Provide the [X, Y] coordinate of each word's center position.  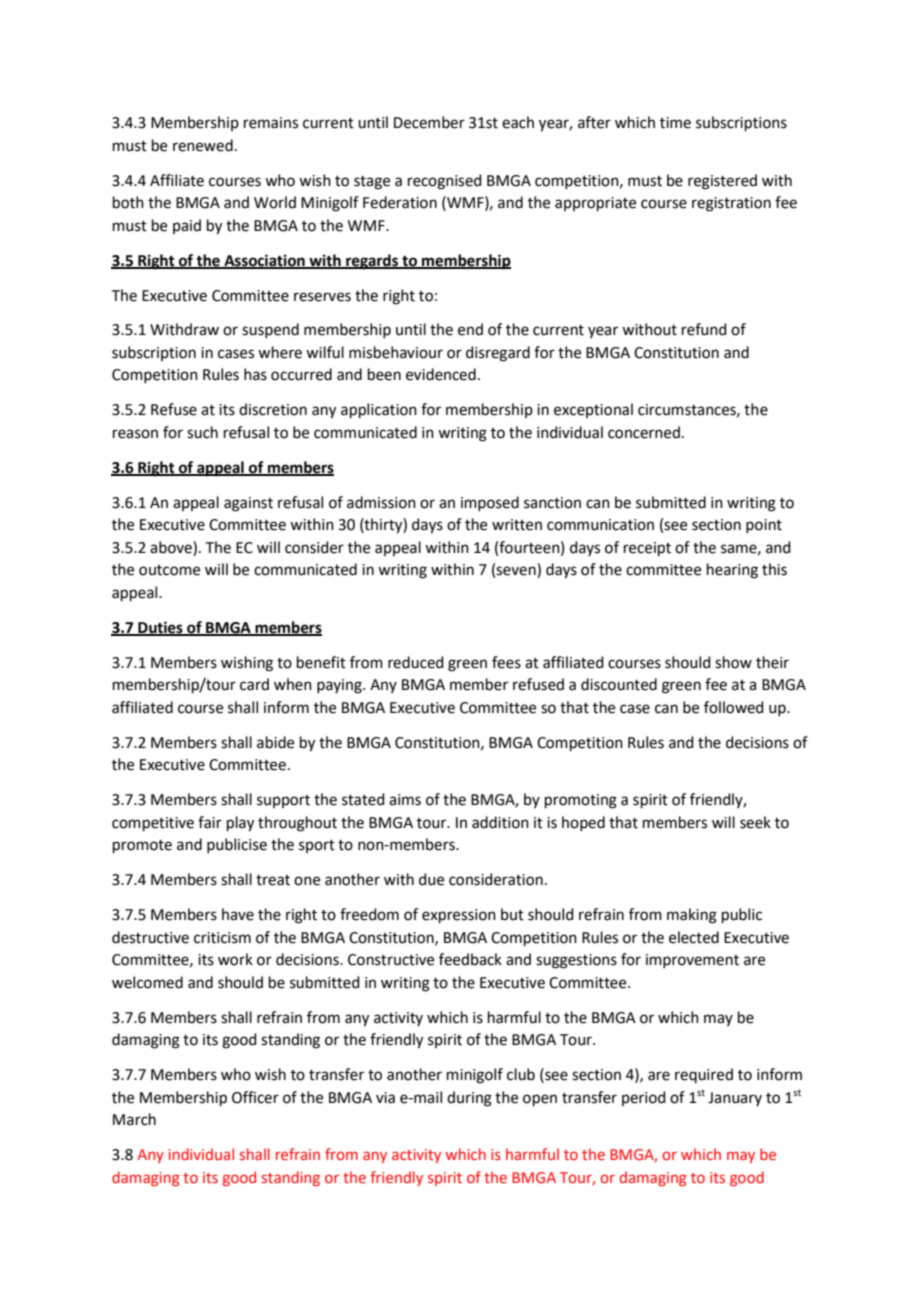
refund [704, 329]
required [704, 1075]
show [733, 662]
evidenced [441, 374]
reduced [416, 662]
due [431, 879]
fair [210, 822]
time [675, 123]
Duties [160, 628]
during [469, 1099]
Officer [255, 1097]
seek [755, 822]
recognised [445, 182]
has [255, 374]
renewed [203, 145]
